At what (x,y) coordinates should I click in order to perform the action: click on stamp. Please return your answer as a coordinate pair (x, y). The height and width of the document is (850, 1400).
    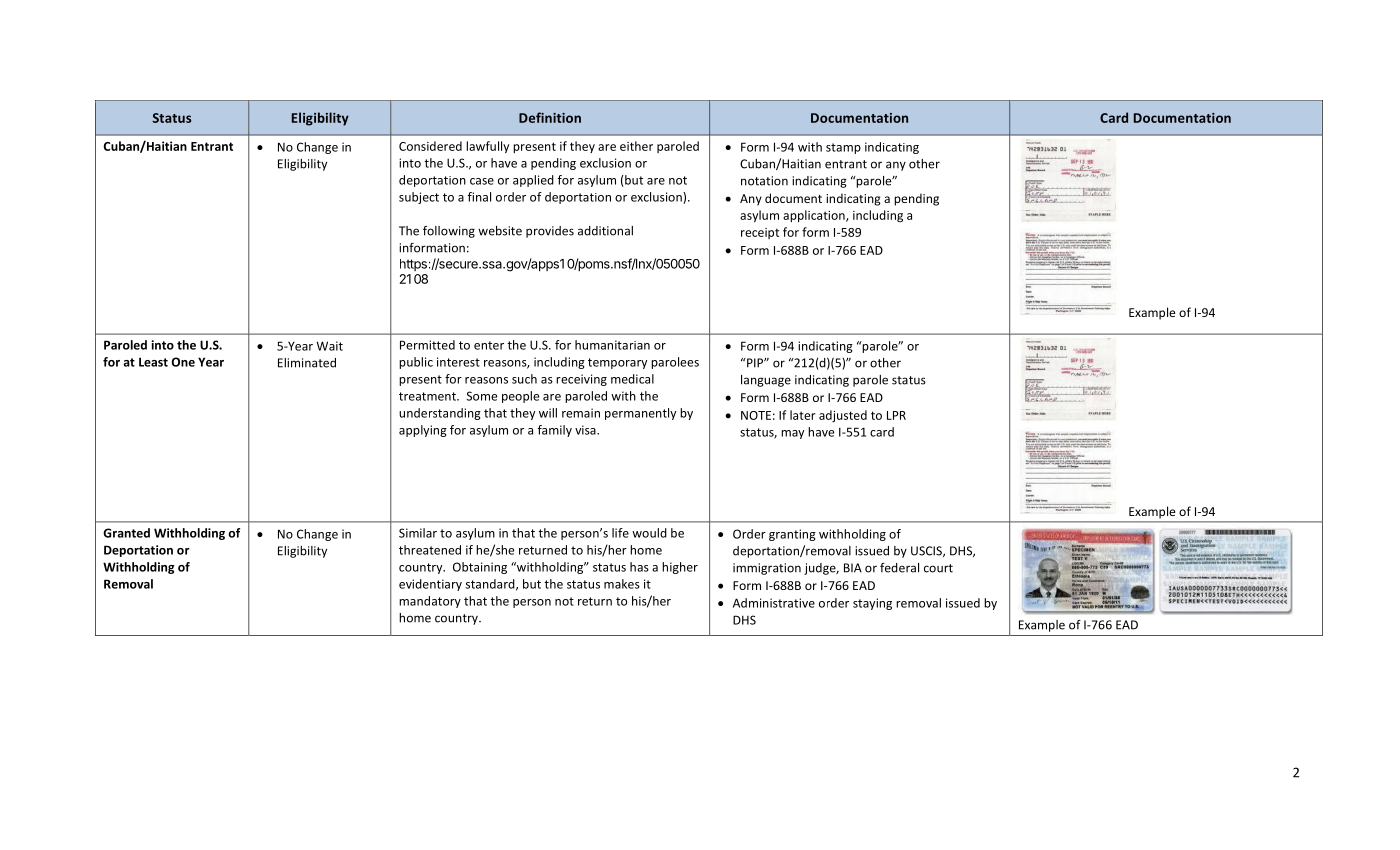
    Looking at the image, I should click on (843, 148).
